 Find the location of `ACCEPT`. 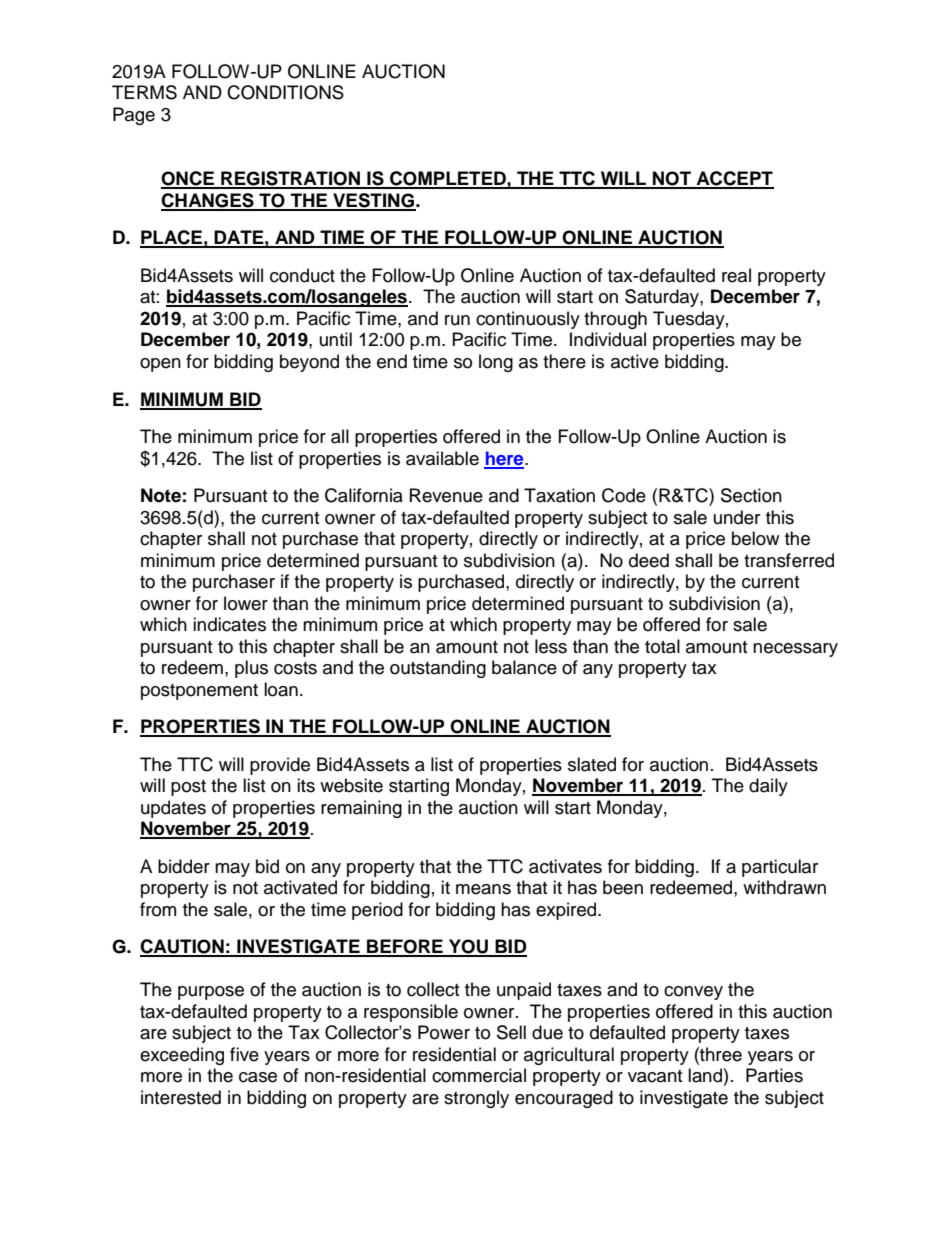

ACCEPT is located at coordinates (734, 179).
